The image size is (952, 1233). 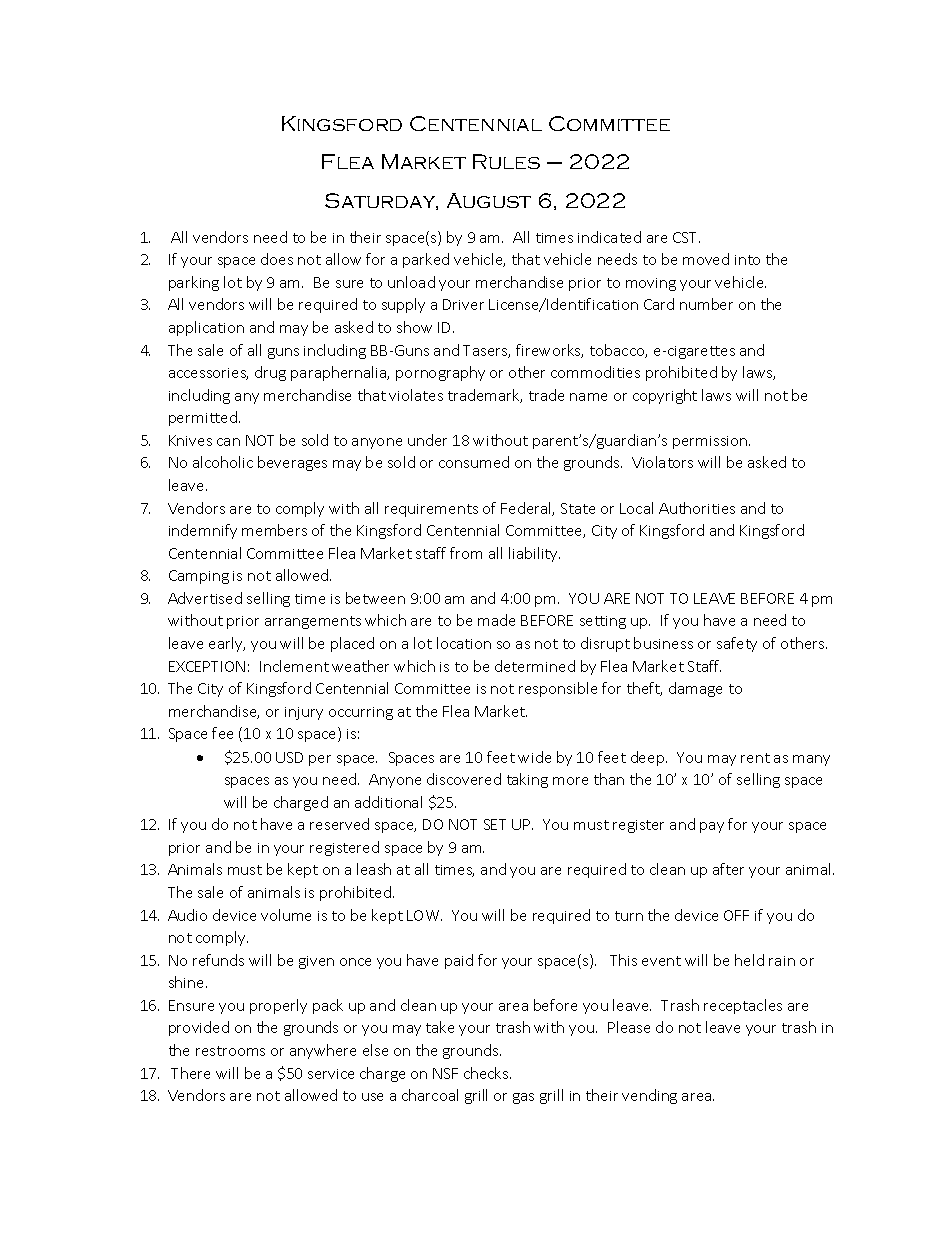 I want to click on restrooms, so click(x=230, y=1051).
